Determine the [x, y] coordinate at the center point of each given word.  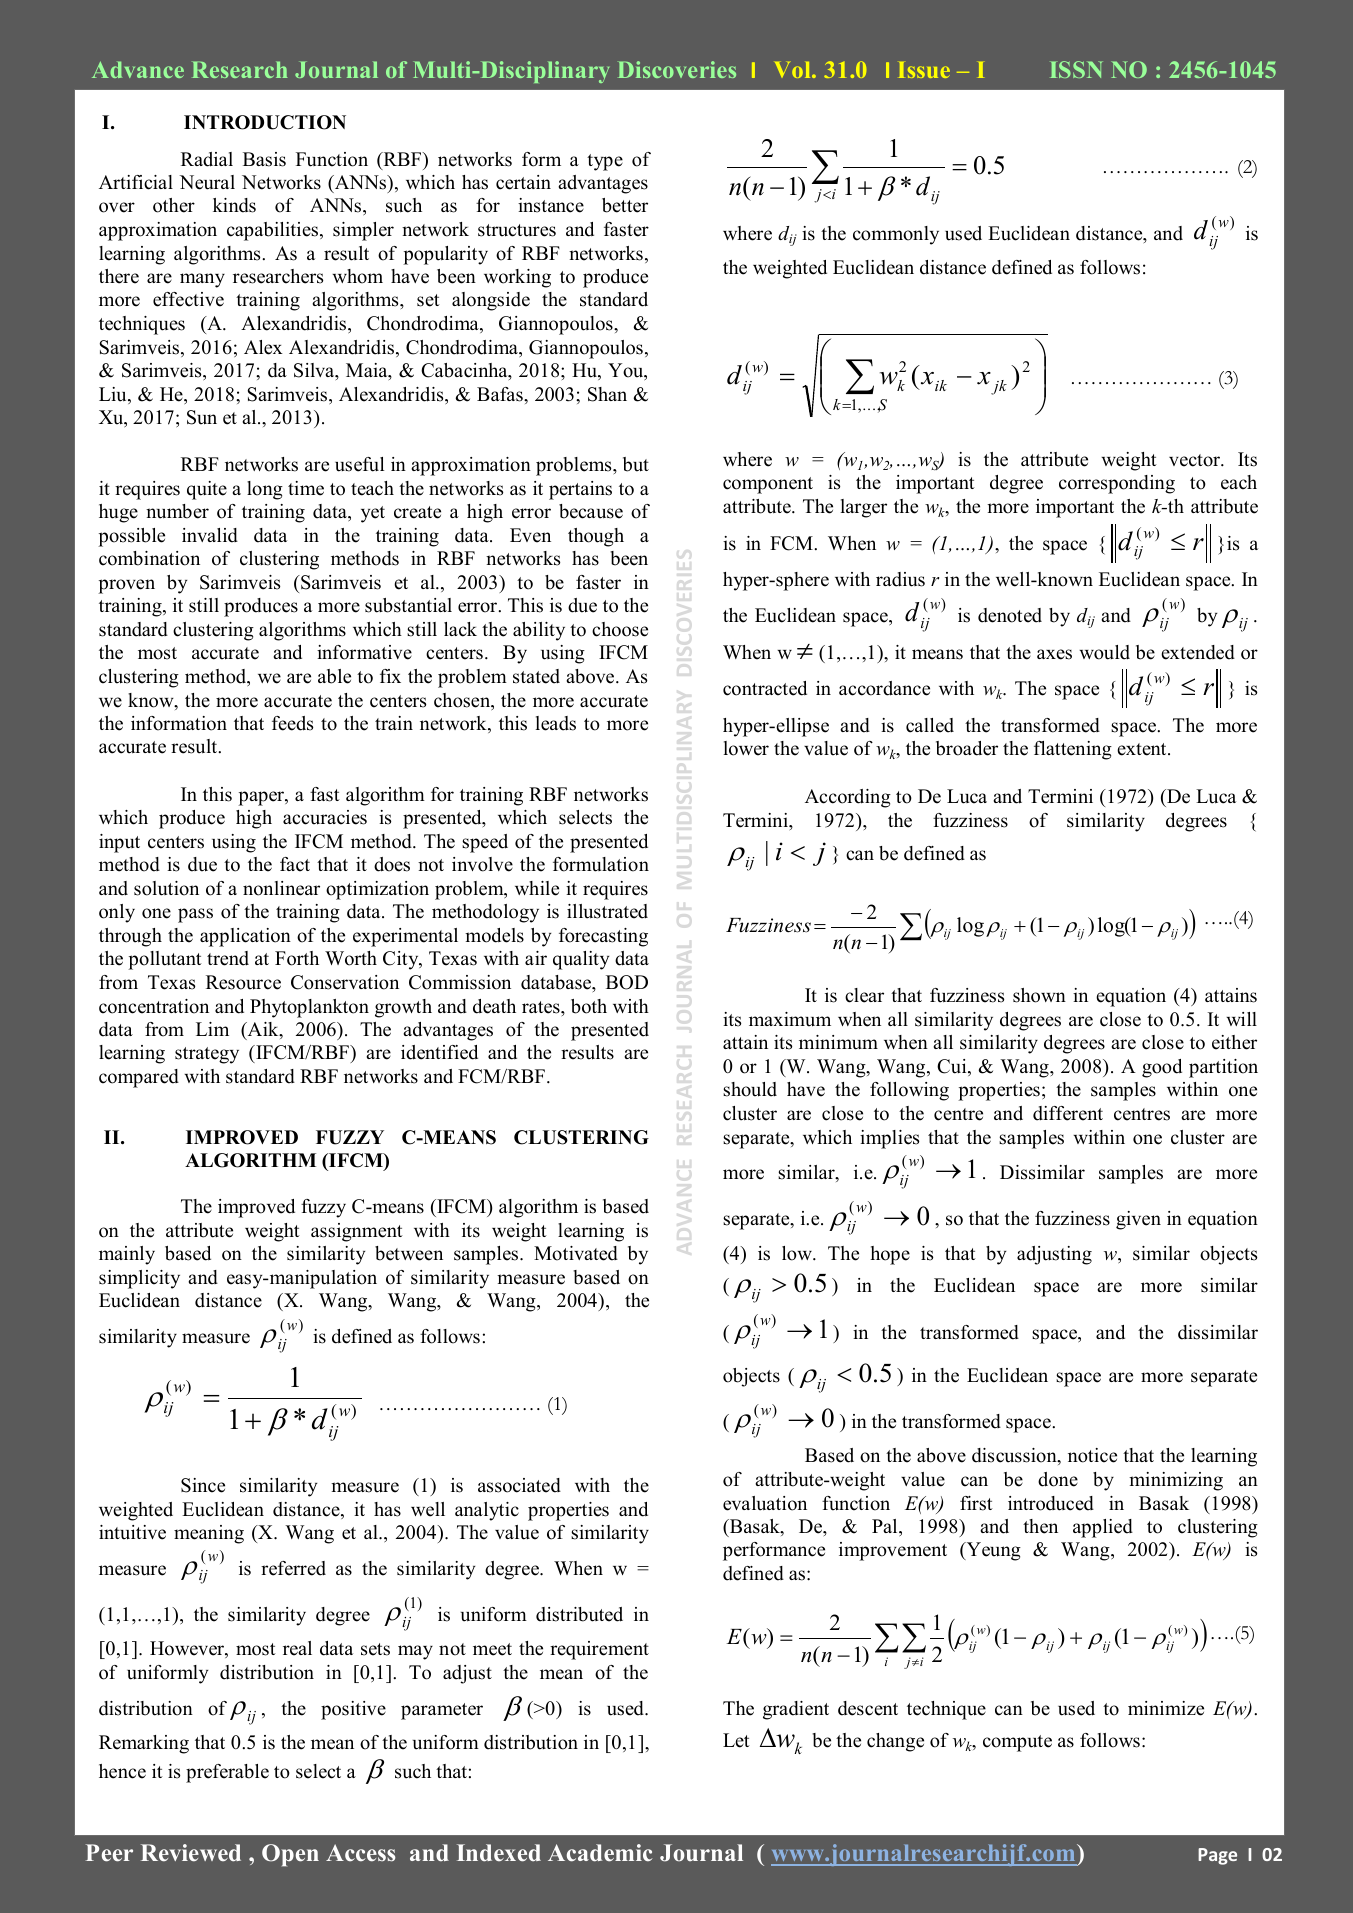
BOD [627, 982]
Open [290, 1855]
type [605, 162]
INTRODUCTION [265, 122]
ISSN [1076, 69]
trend [228, 958]
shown [1039, 995]
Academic [600, 1853]
